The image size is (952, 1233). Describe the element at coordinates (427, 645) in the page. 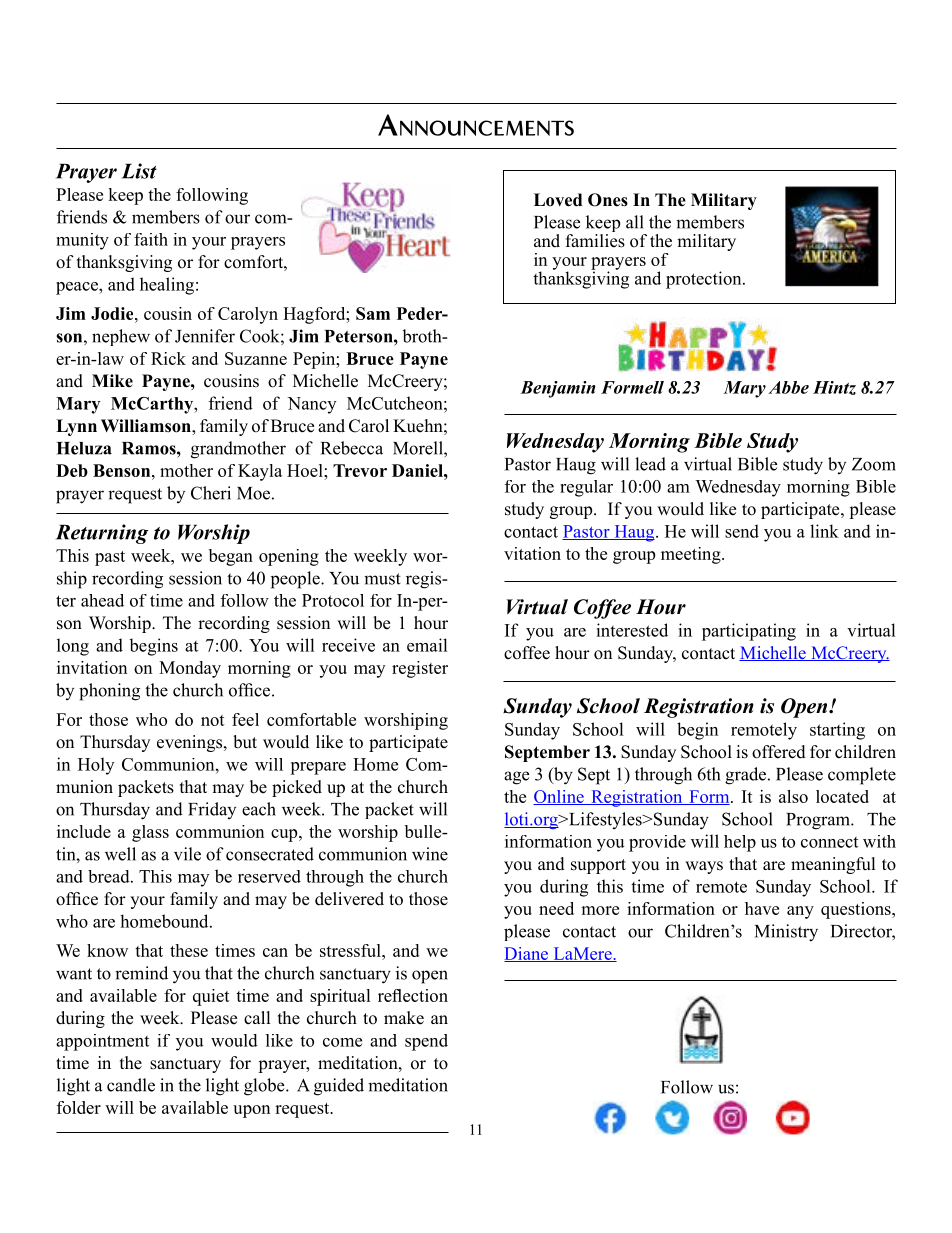

I see `email` at that location.
